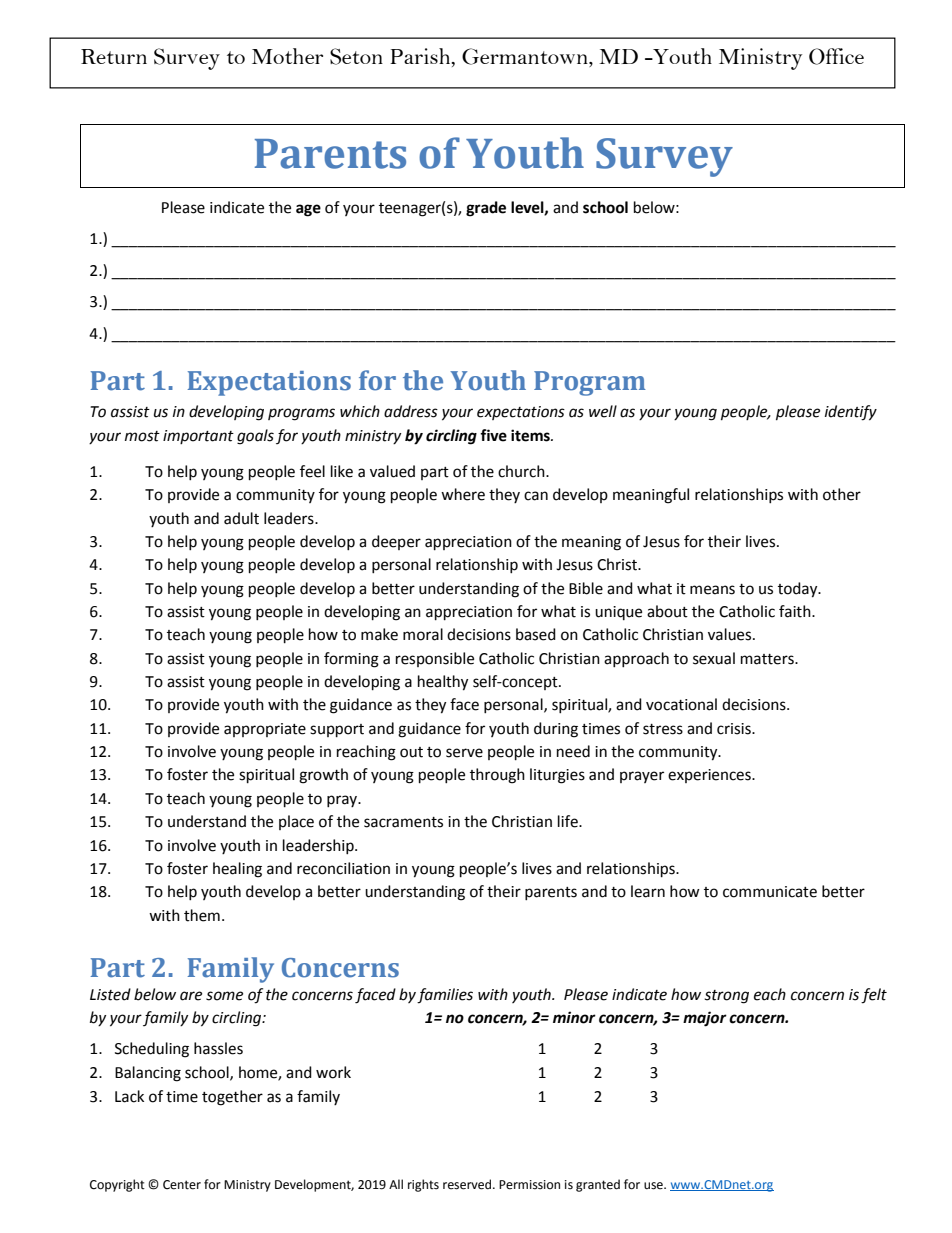 Image resolution: width=952 pixels, height=1233 pixels. I want to click on Office, so click(836, 56).
